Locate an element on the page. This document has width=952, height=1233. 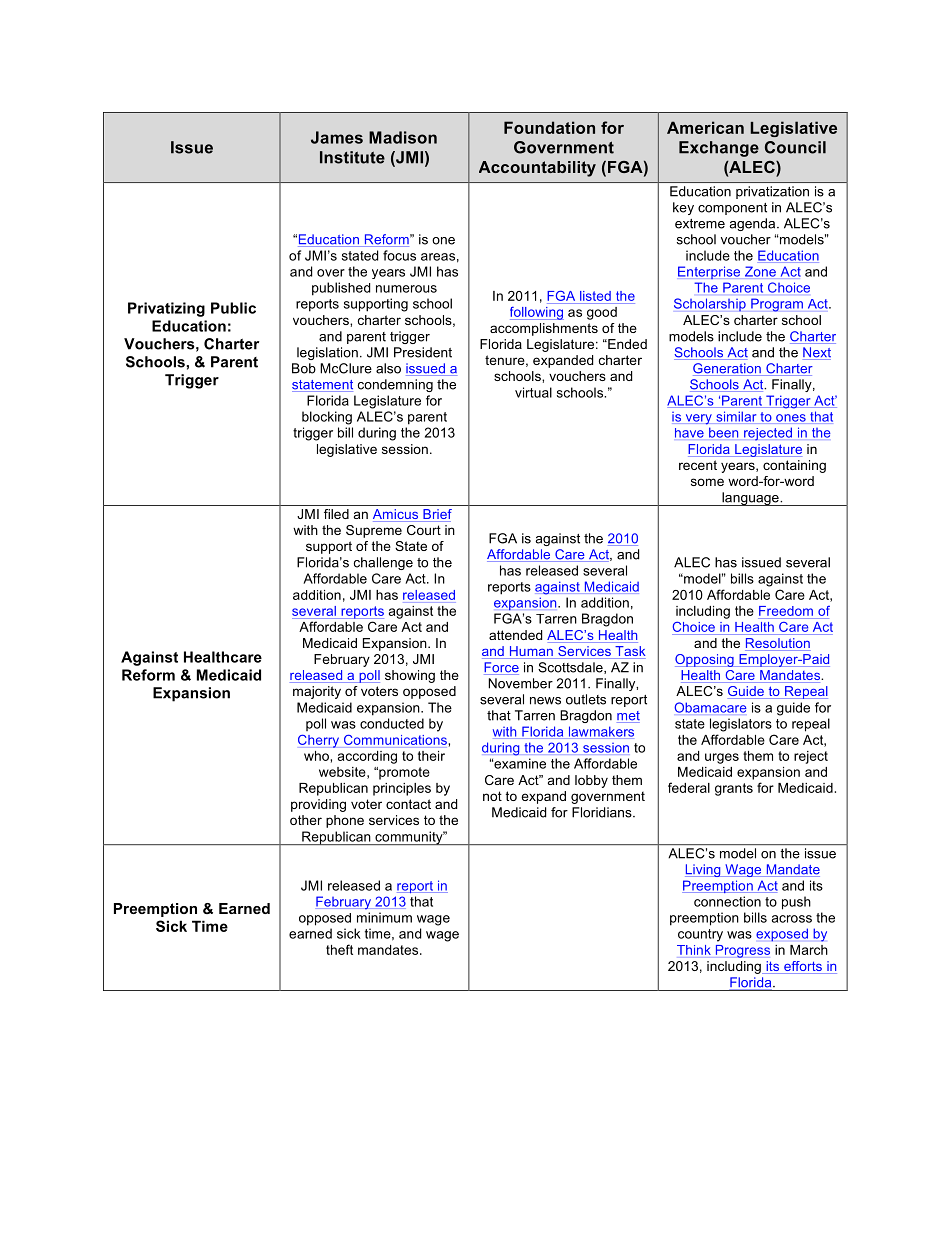
filed is located at coordinates (336, 514).
